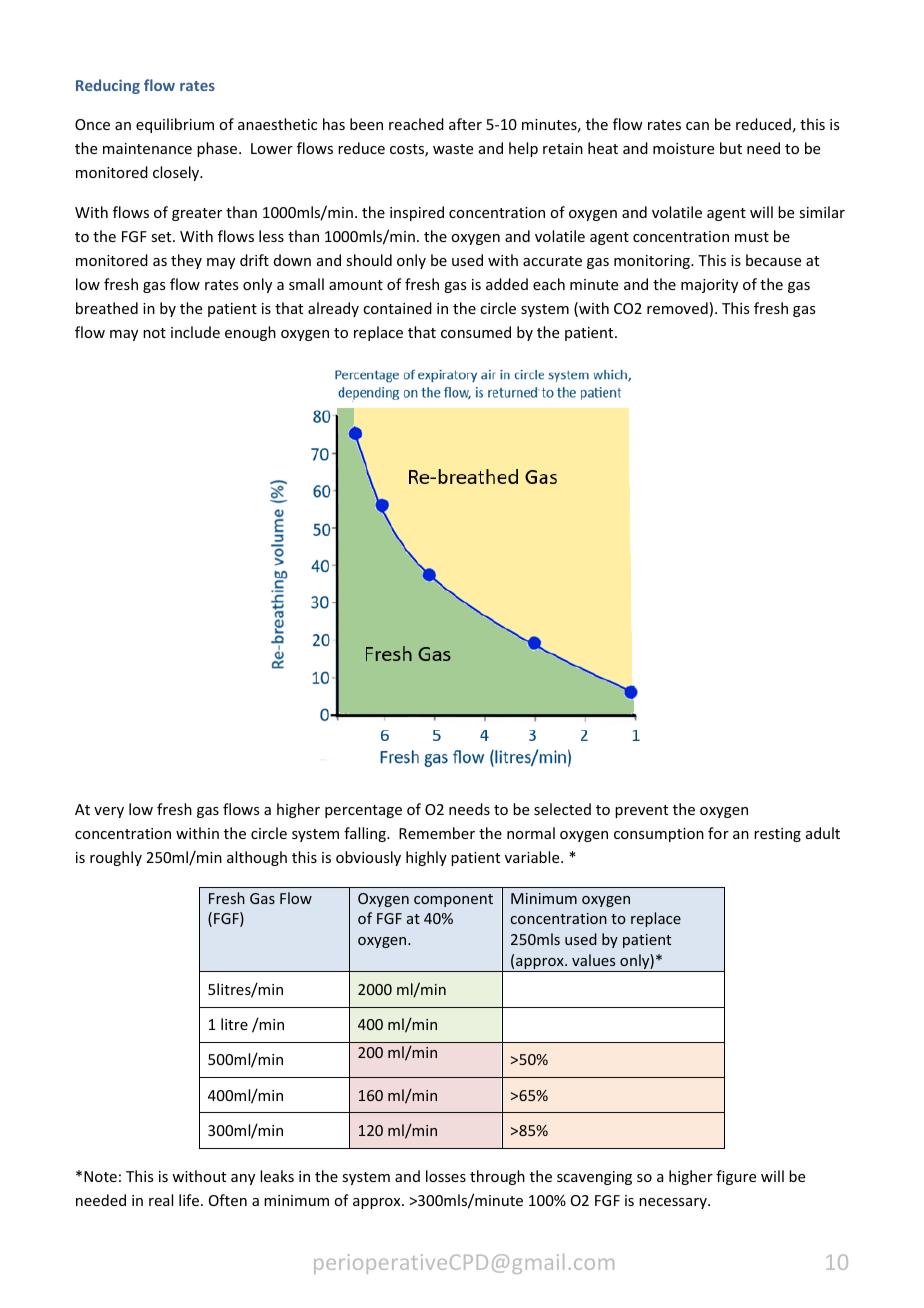 The height and width of the document is (1308, 924). What do you see at coordinates (562, 809) in the document?
I see `selected` at bounding box center [562, 809].
